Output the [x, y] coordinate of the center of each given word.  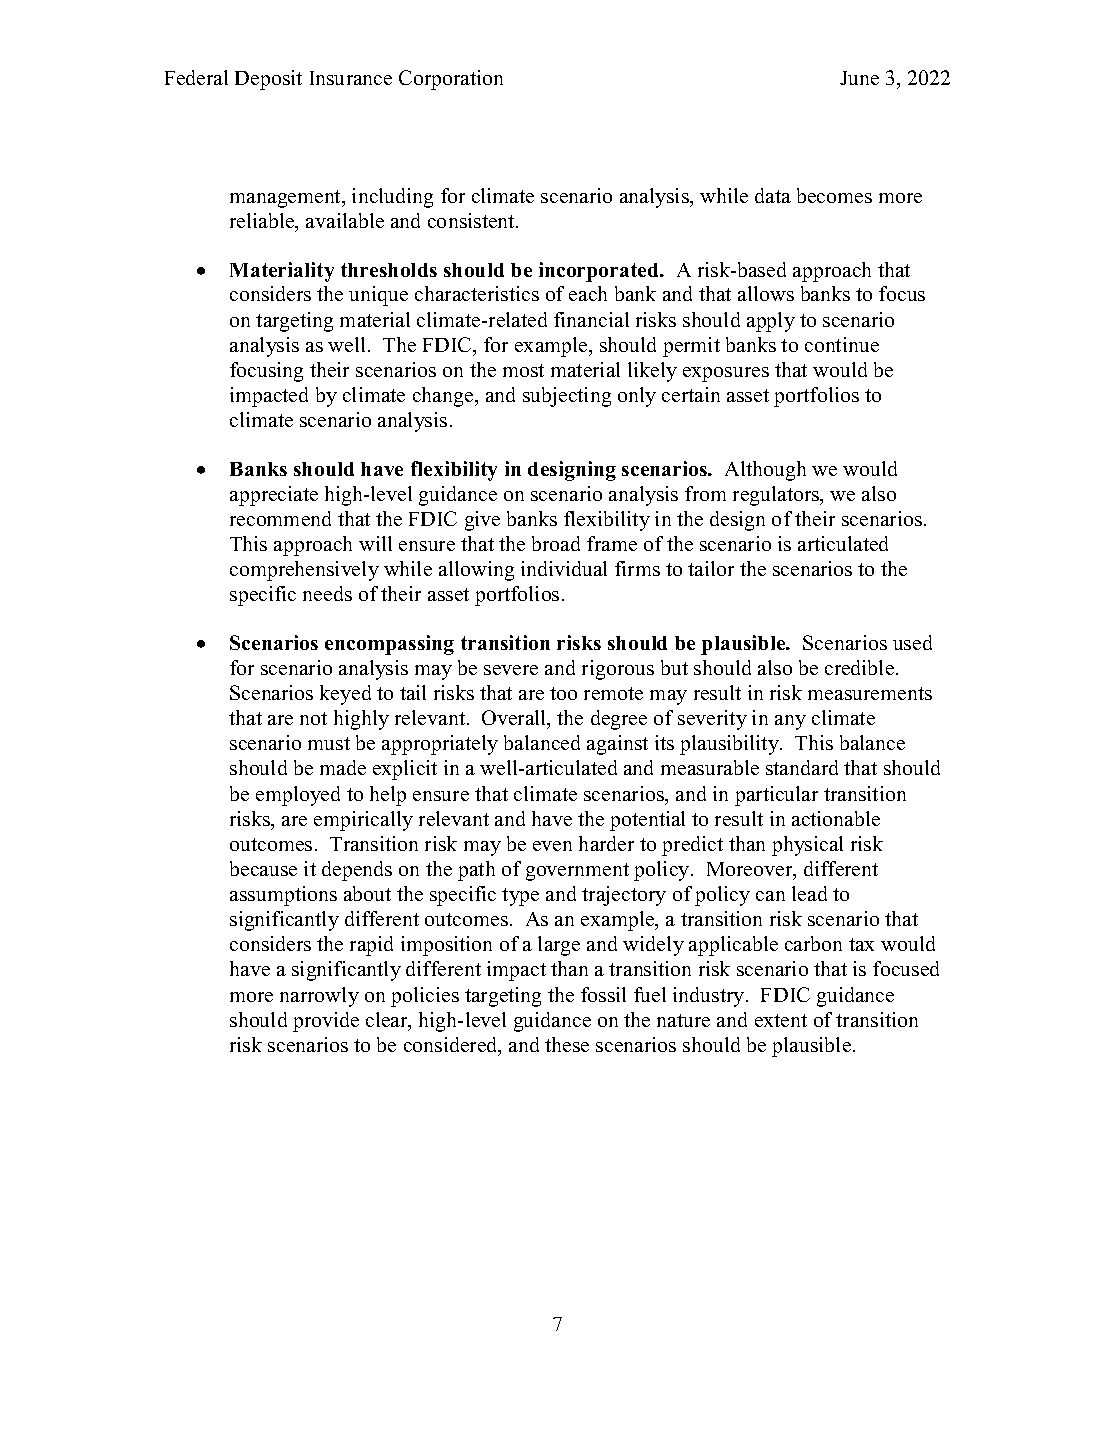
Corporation [451, 80]
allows [766, 293]
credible [861, 667]
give [482, 521]
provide [326, 1022]
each [588, 293]
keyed [345, 695]
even [552, 846]
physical [807, 846]
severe [511, 670]
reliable [263, 222]
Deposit [268, 80]
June [859, 78]
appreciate [274, 496]
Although [765, 471]
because [263, 868]
